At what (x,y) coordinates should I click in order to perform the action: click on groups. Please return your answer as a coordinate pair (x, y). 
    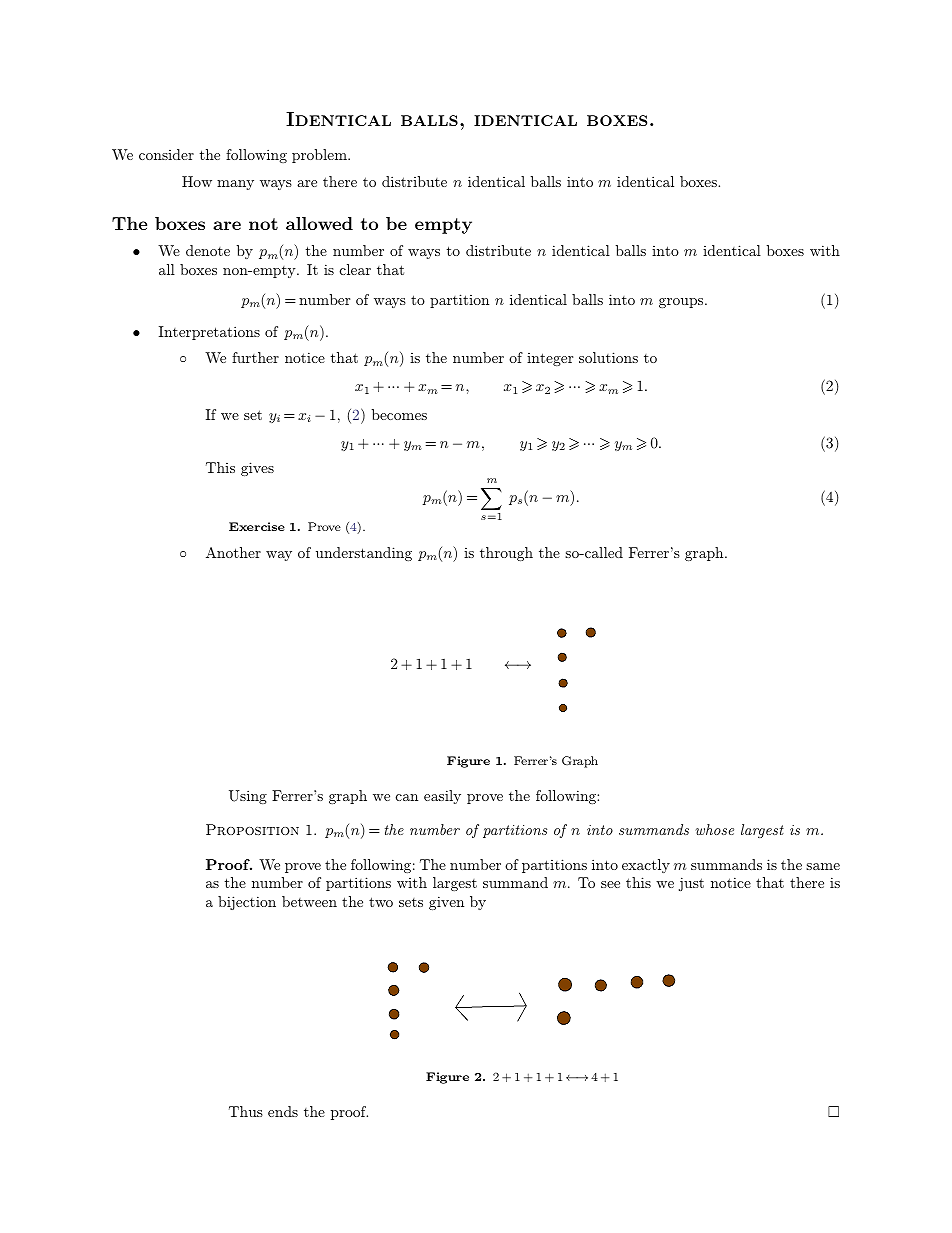
    Looking at the image, I should click on (682, 303).
